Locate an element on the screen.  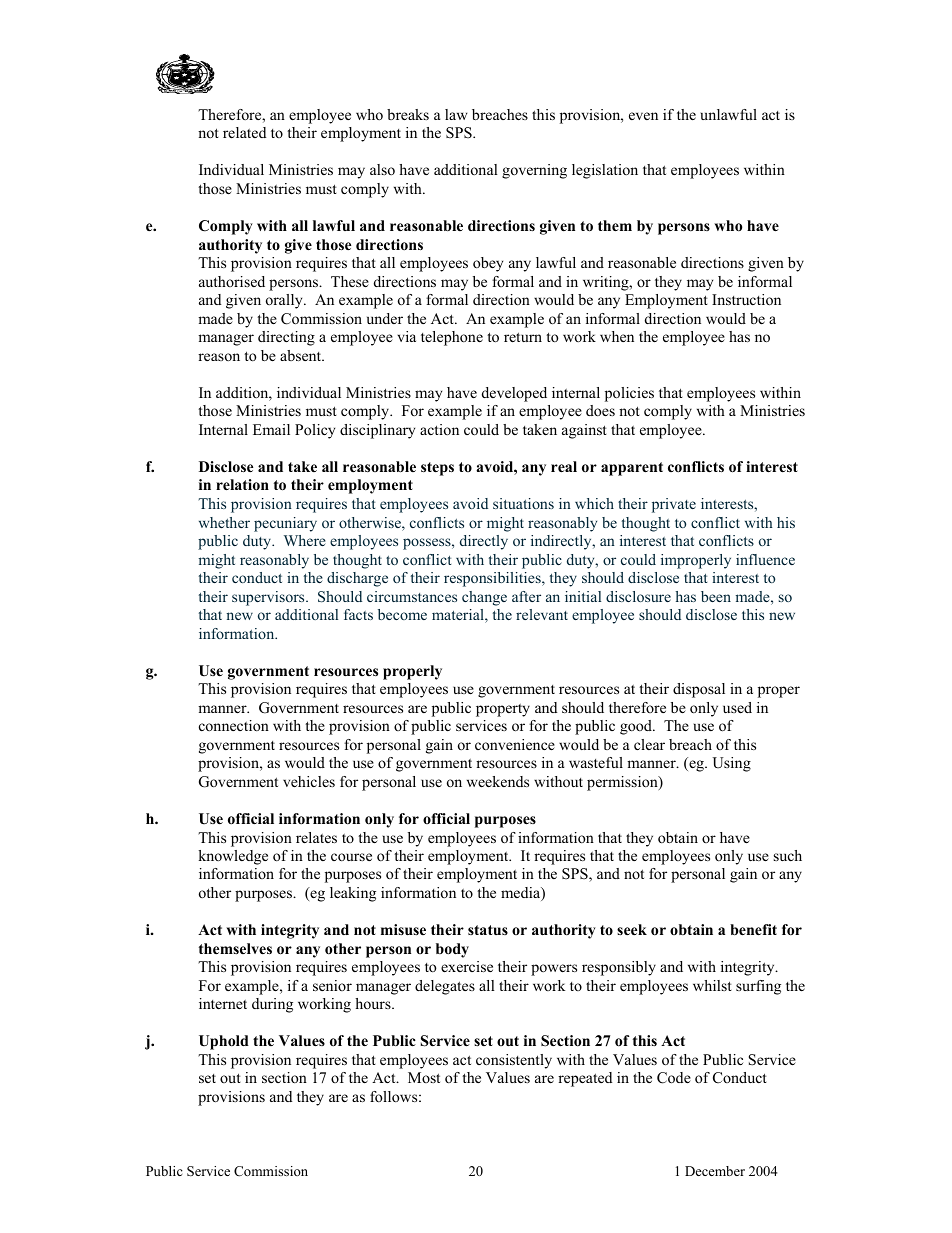
situations is located at coordinates (523, 503).
